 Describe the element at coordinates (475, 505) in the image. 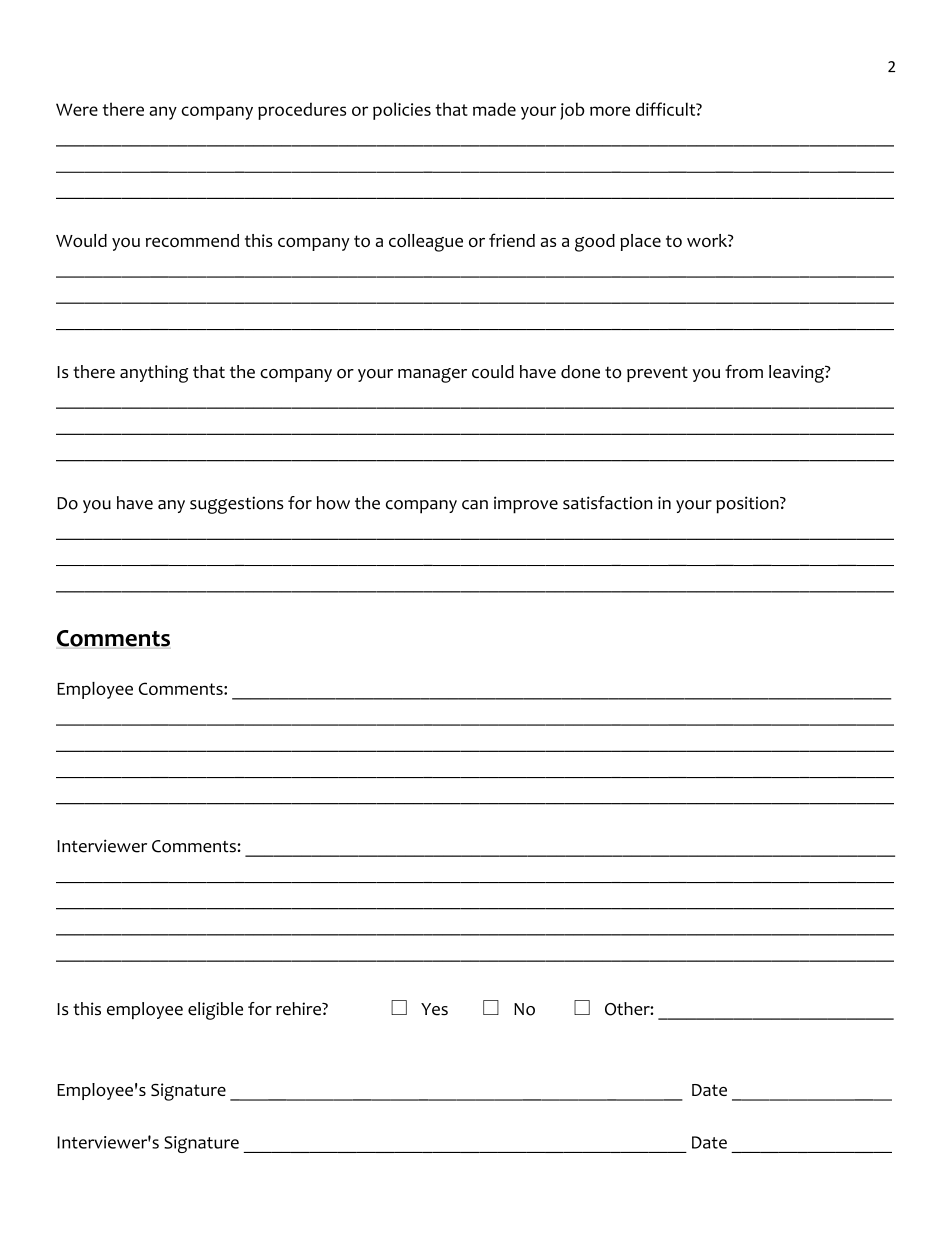

I see `can` at that location.
